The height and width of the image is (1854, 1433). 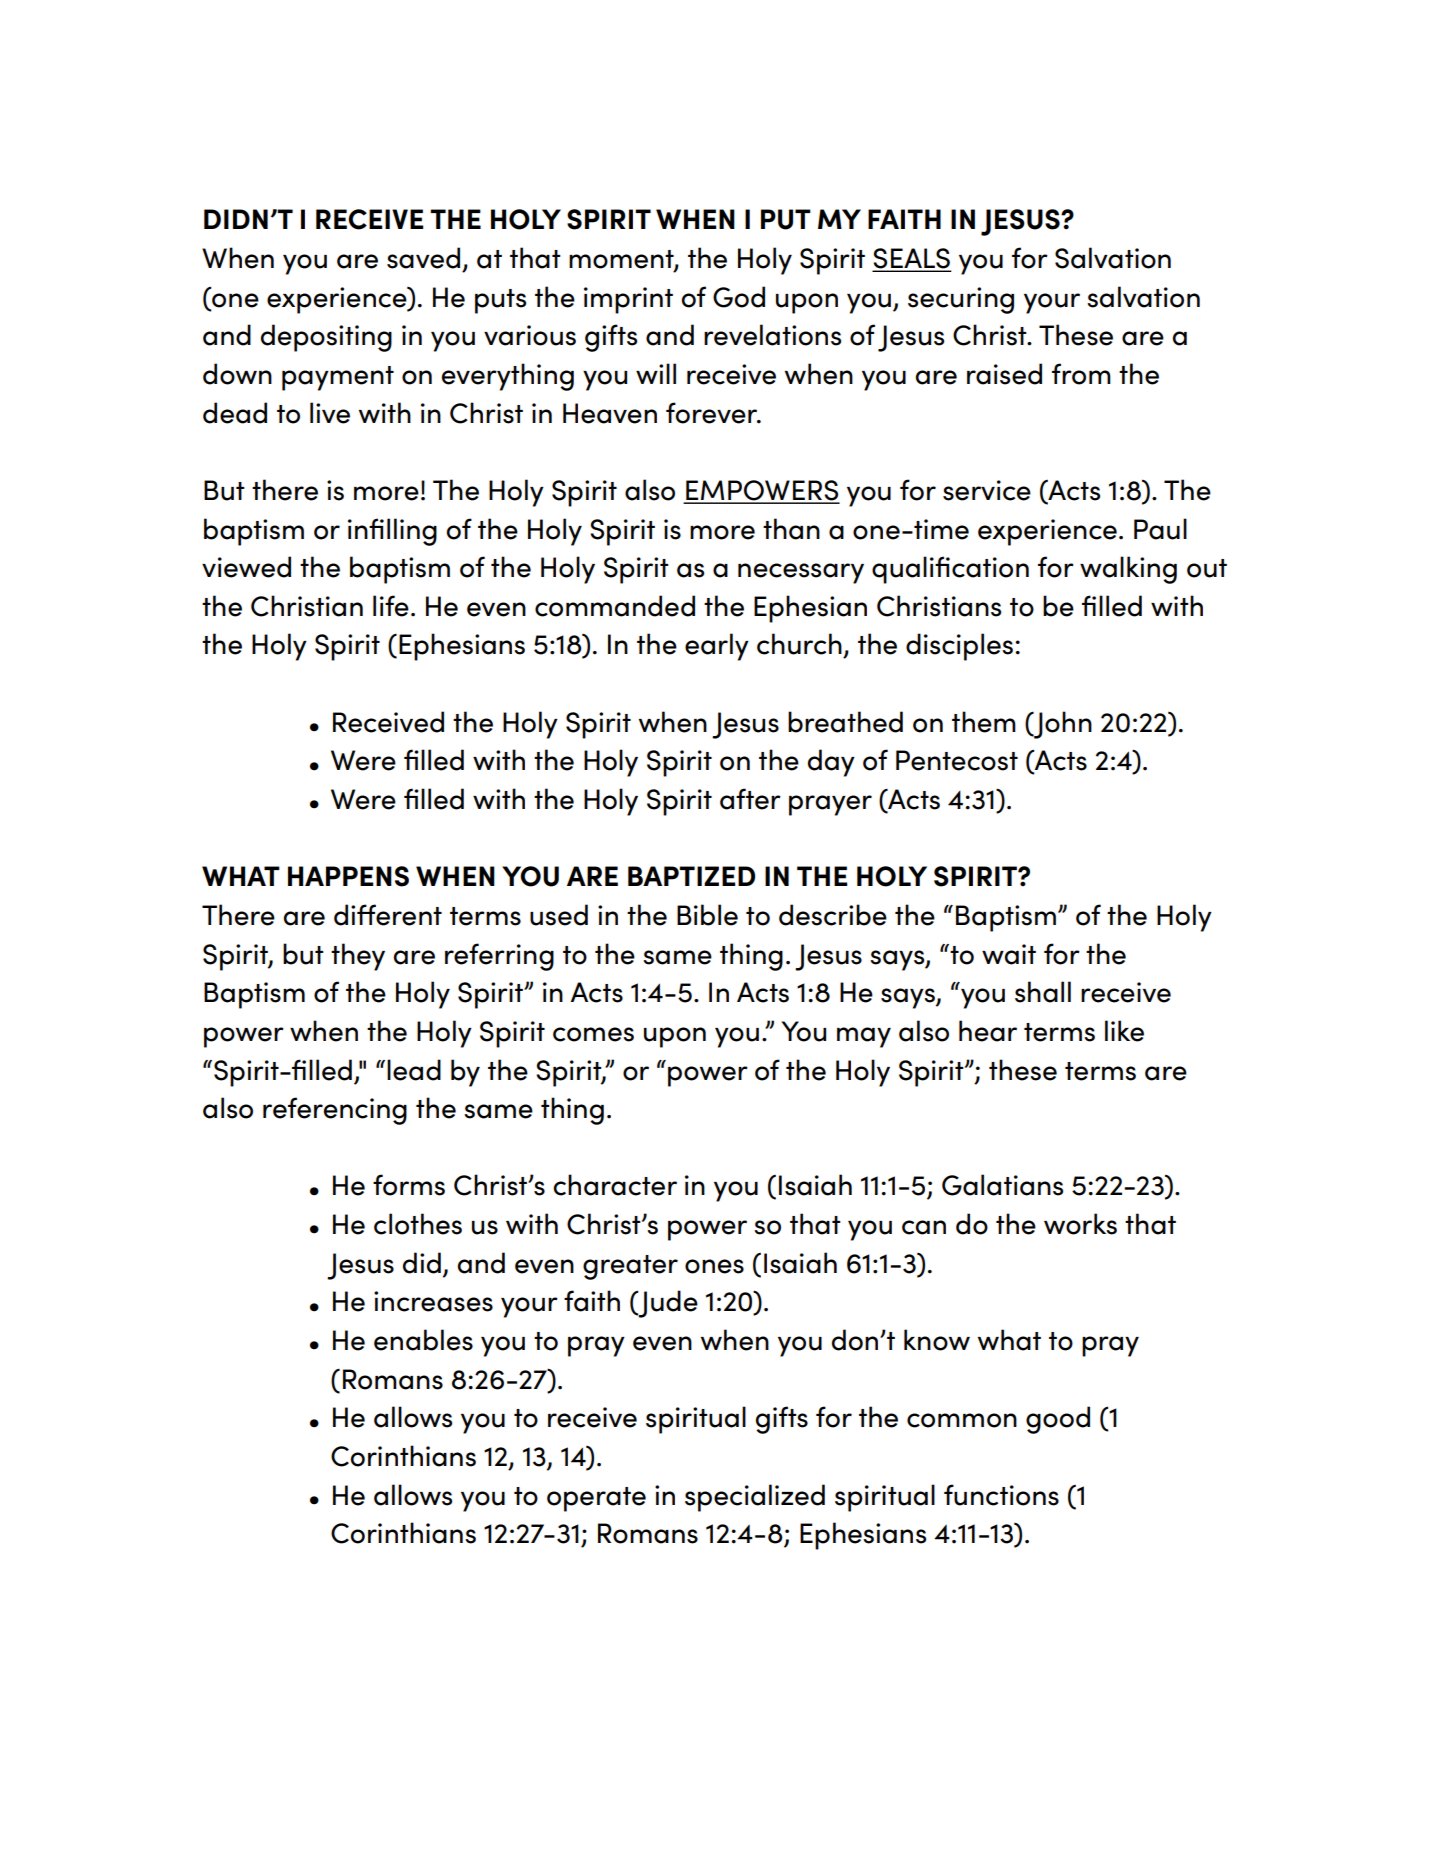 What do you see at coordinates (691, 876) in the image?
I see `BAPTIZED` at bounding box center [691, 876].
